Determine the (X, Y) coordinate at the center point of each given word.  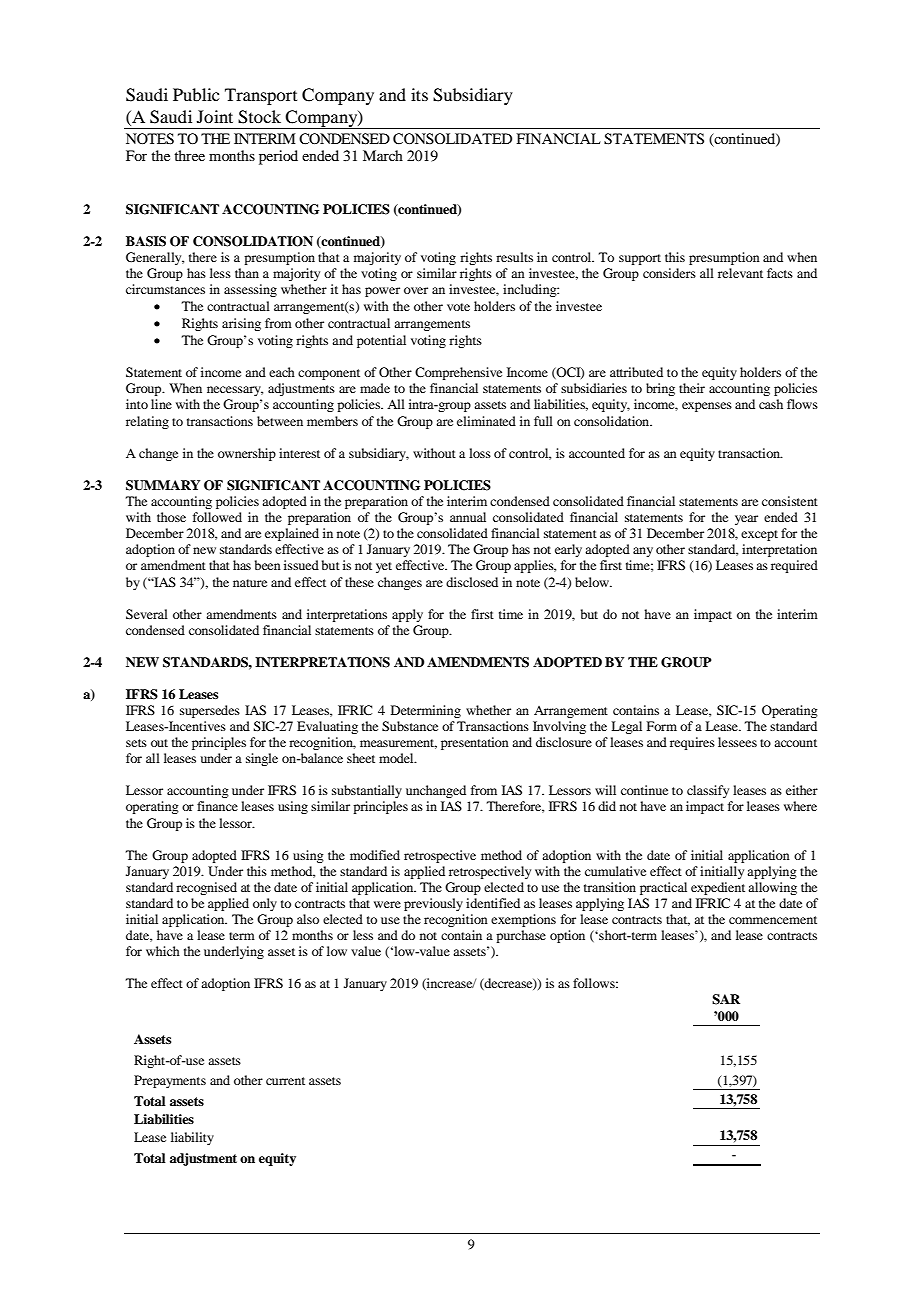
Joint (215, 116)
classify (708, 791)
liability (192, 1138)
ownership (247, 454)
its (419, 94)
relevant (740, 273)
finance (217, 806)
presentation (475, 743)
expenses (707, 407)
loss (480, 453)
